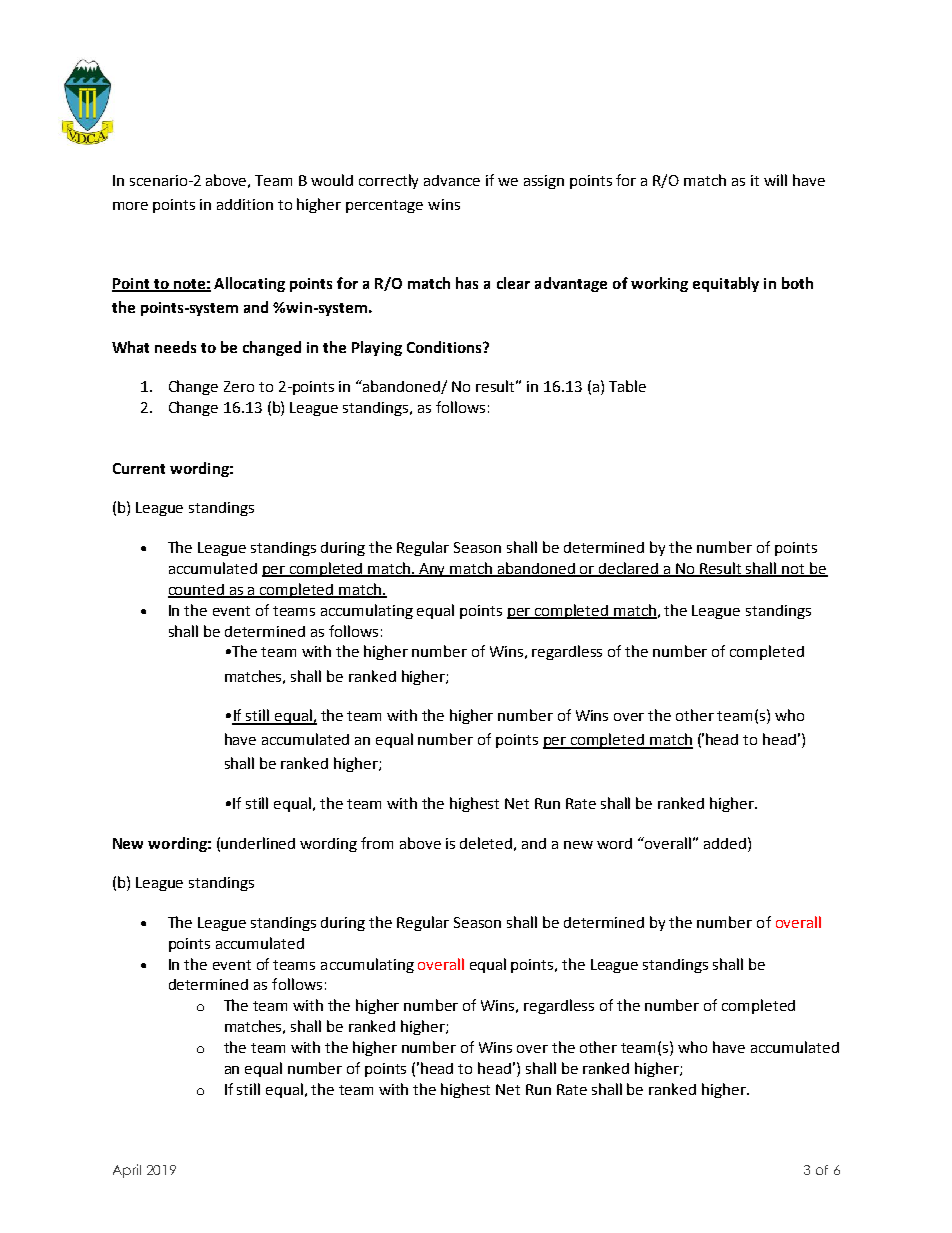  I want to click on advance, so click(452, 180).
